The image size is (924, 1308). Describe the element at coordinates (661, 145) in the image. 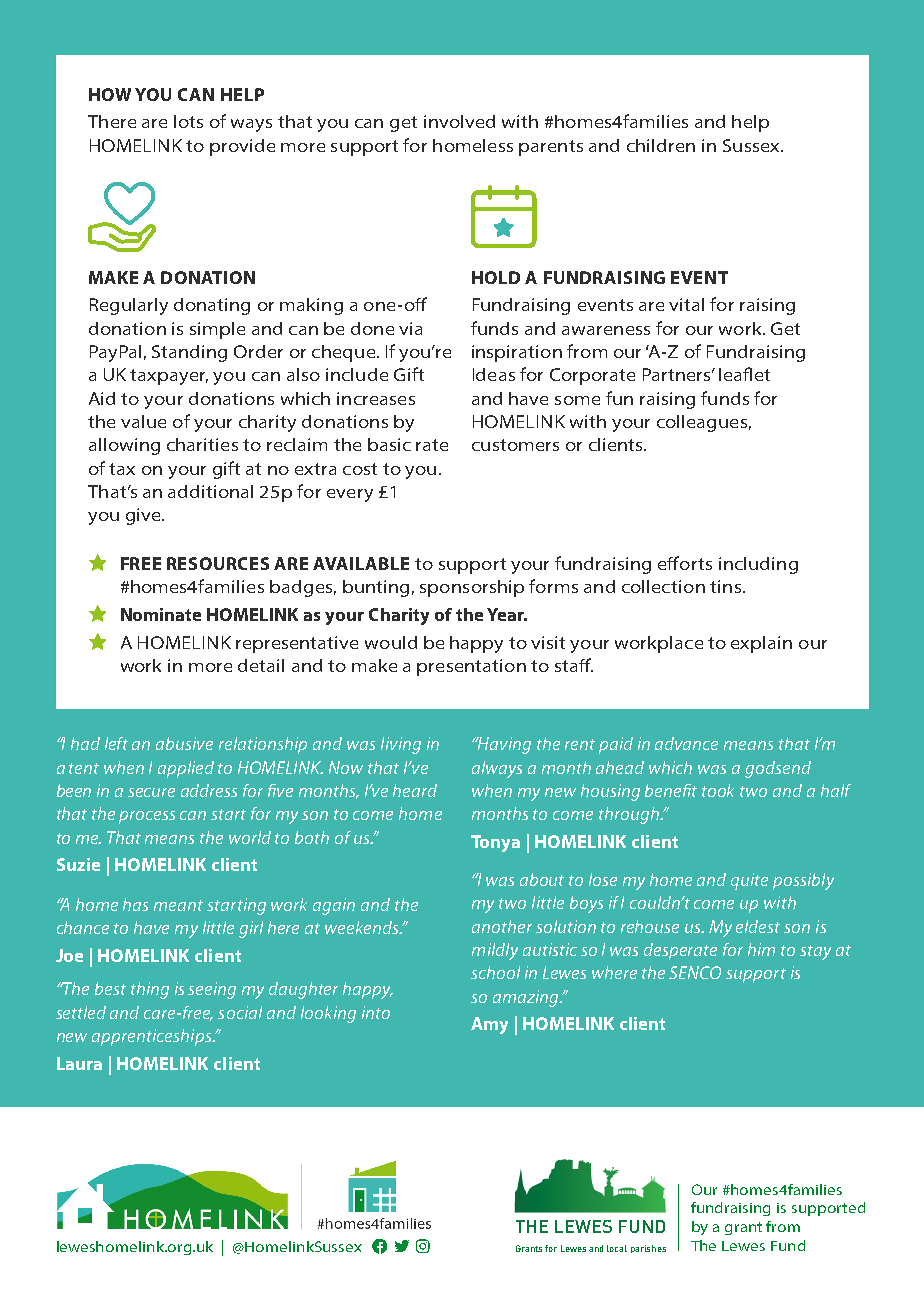

I see `children` at that location.
